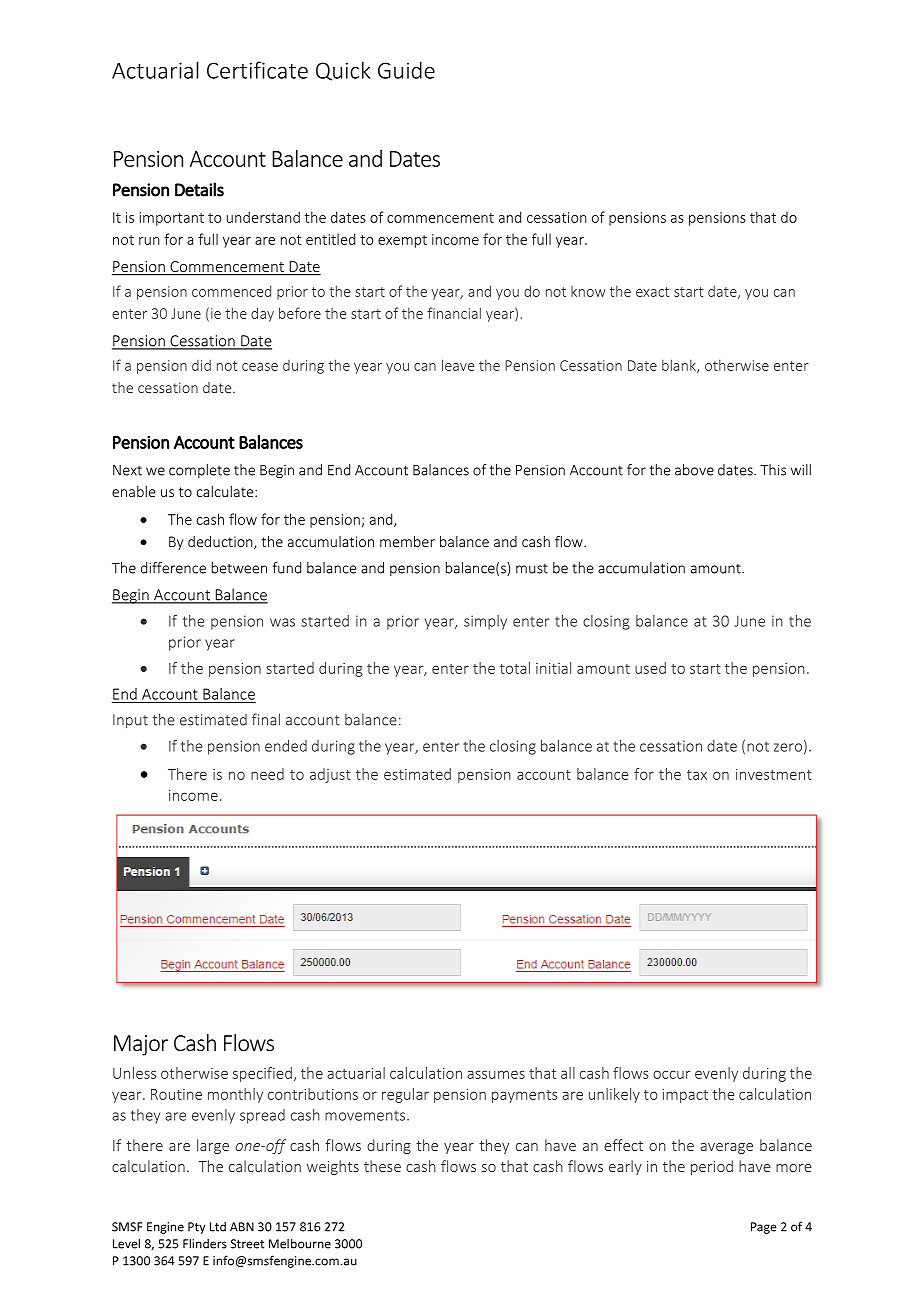  What do you see at coordinates (199, 471) in the screenshot?
I see `complete` at bounding box center [199, 471].
